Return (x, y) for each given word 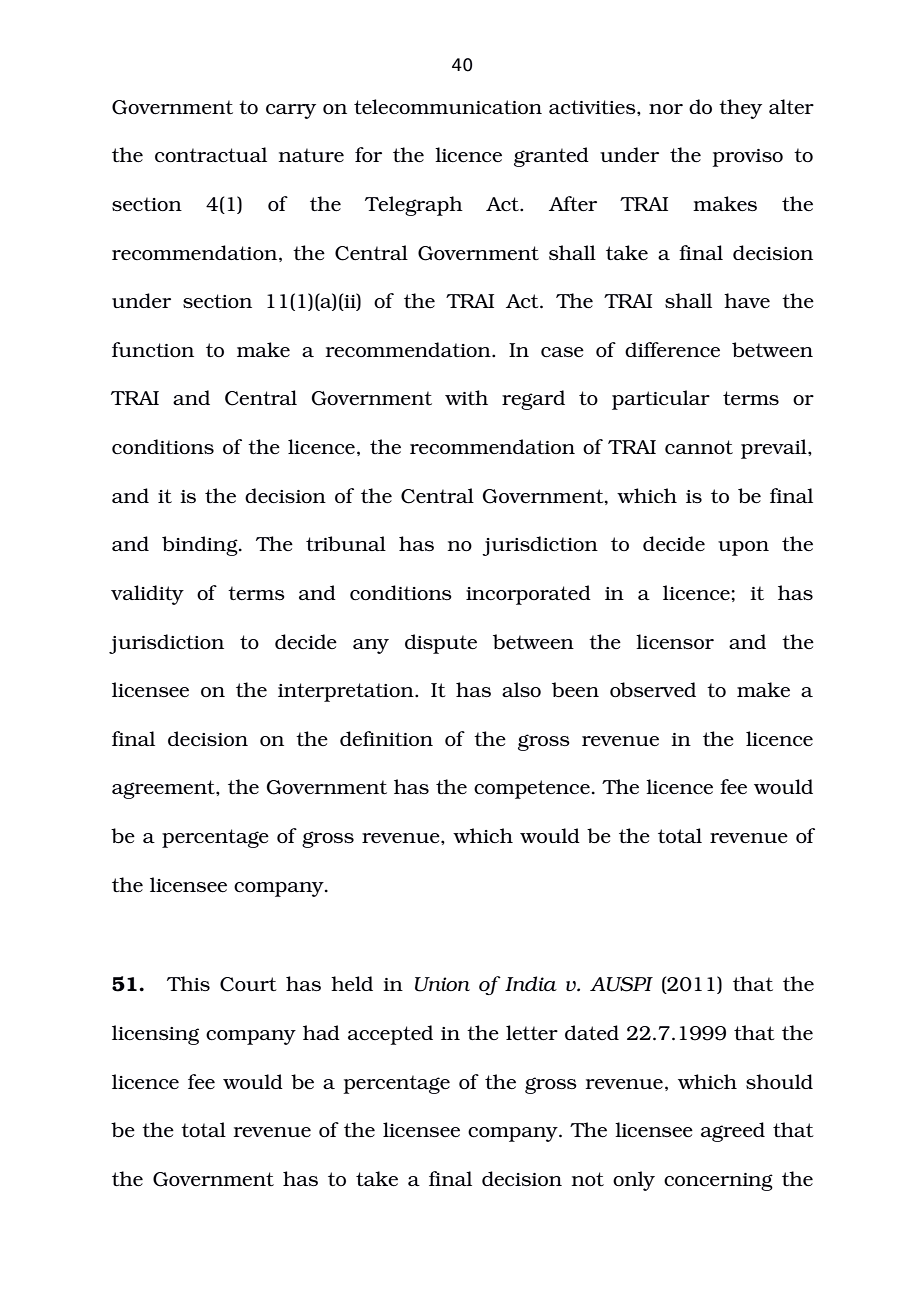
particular (661, 400)
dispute (441, 644)
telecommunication (448, 106)
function (153, 349)
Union (442, 984)
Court (248, 984)
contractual (211, 154)
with (466, 397)
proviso (747, 158)
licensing (155, 1035)
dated (592, 1032)
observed (653, 689)
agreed (733, 1132)
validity (147, 595)
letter (532, 1032)
